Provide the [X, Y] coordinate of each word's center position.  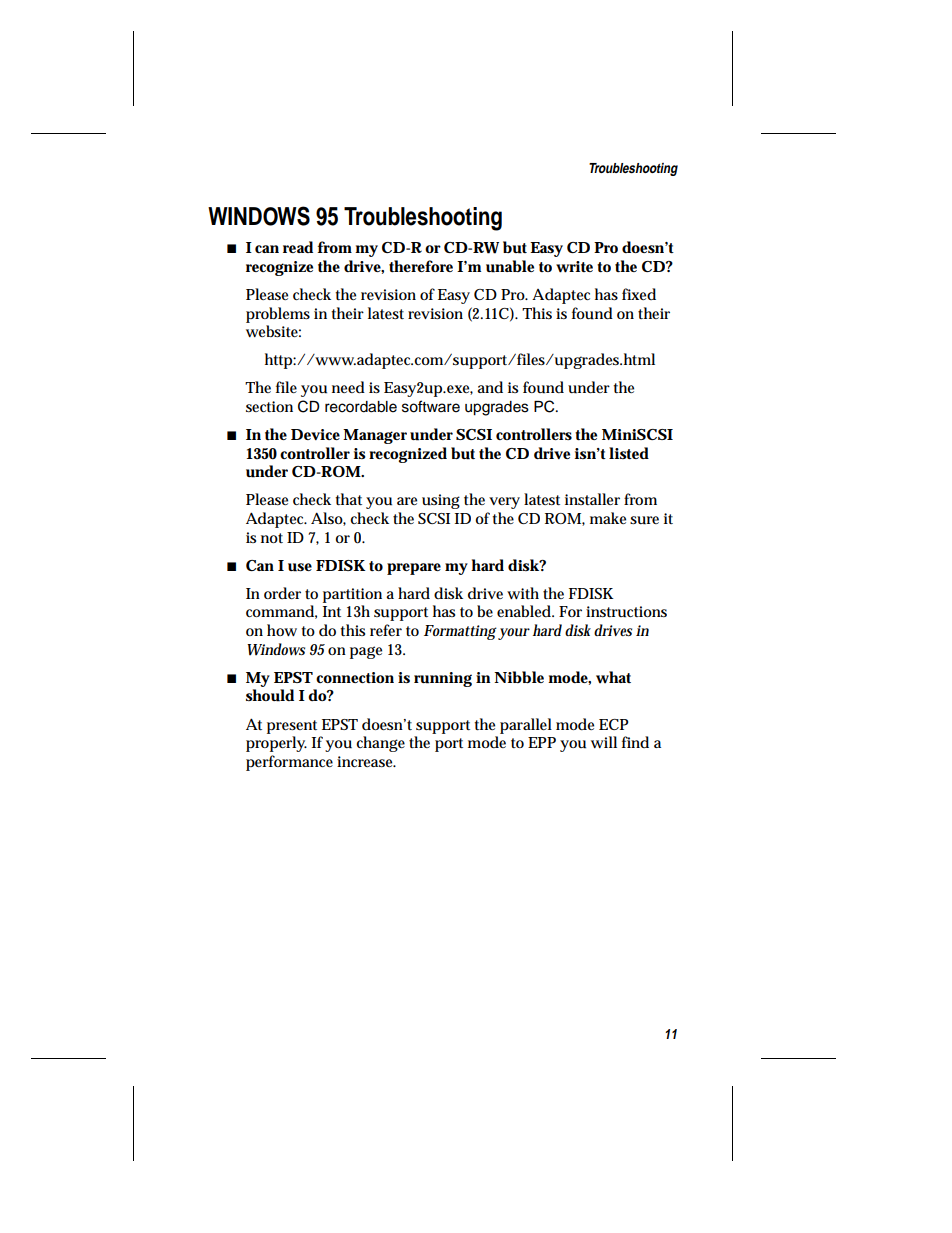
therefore [421, 266]
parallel [526, 726]
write [574, 267]
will [604, 742]
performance [289, 763]
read [298, 247]
